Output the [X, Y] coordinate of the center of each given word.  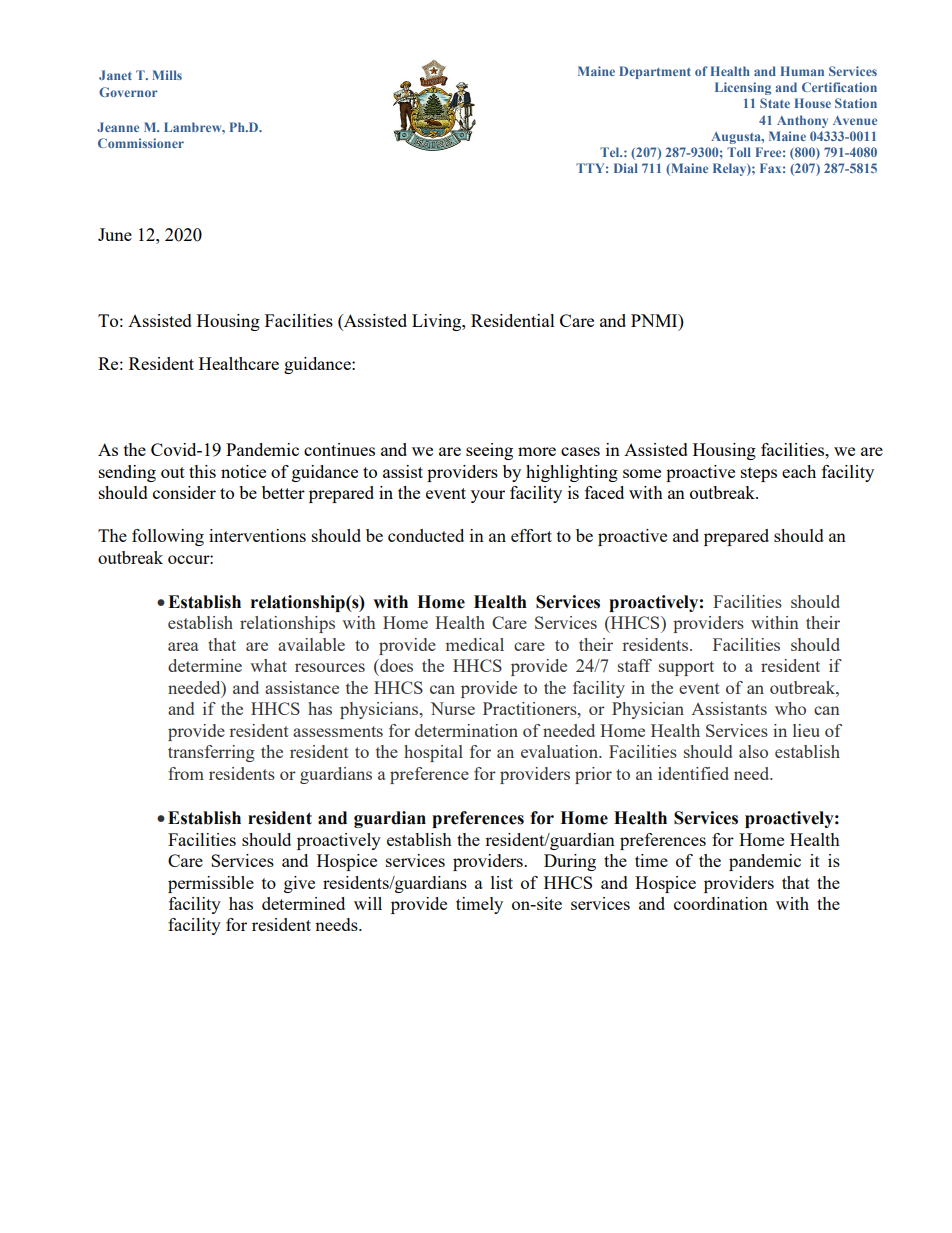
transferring [211, 753]
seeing [489, 451]
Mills [167, 75]
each [799, 471]
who [790, 708]
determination [466, 730]
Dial [626, 168]
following [168, 537]
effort [531, 535]
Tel [611, 152]
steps [759, 474]
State [775, 103]
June [115, 234]
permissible [211, 884]
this [202, 471]
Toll [739, 152]
